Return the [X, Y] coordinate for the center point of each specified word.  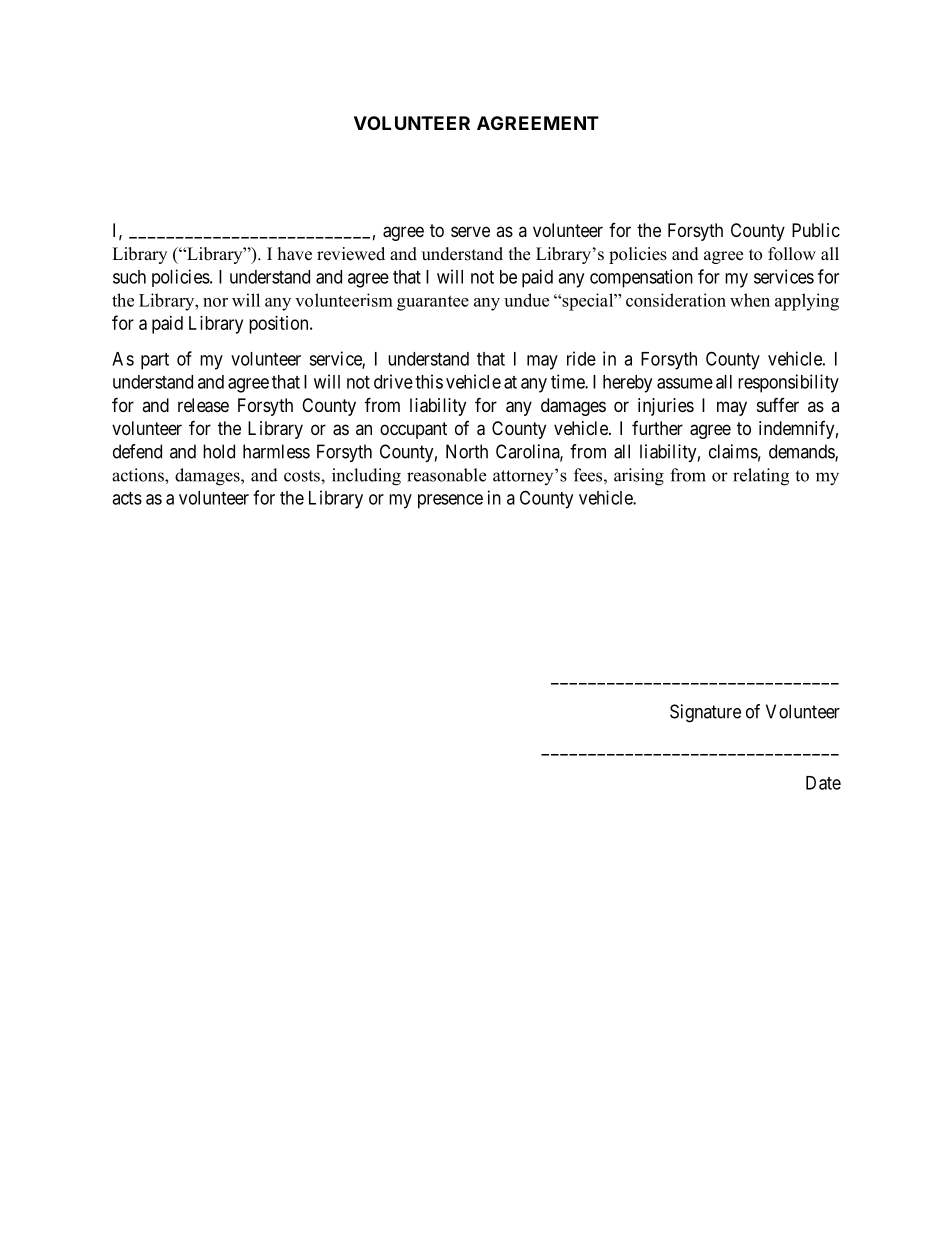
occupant [413, 430]
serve [470, 231]
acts [127, 498]
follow [792, 254]
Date [823, 783]
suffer [778, 405]
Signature [705, 713]
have [295, 254]
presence [450, 501]
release [203, 405]
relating [761, 477]
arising [639, 477]
